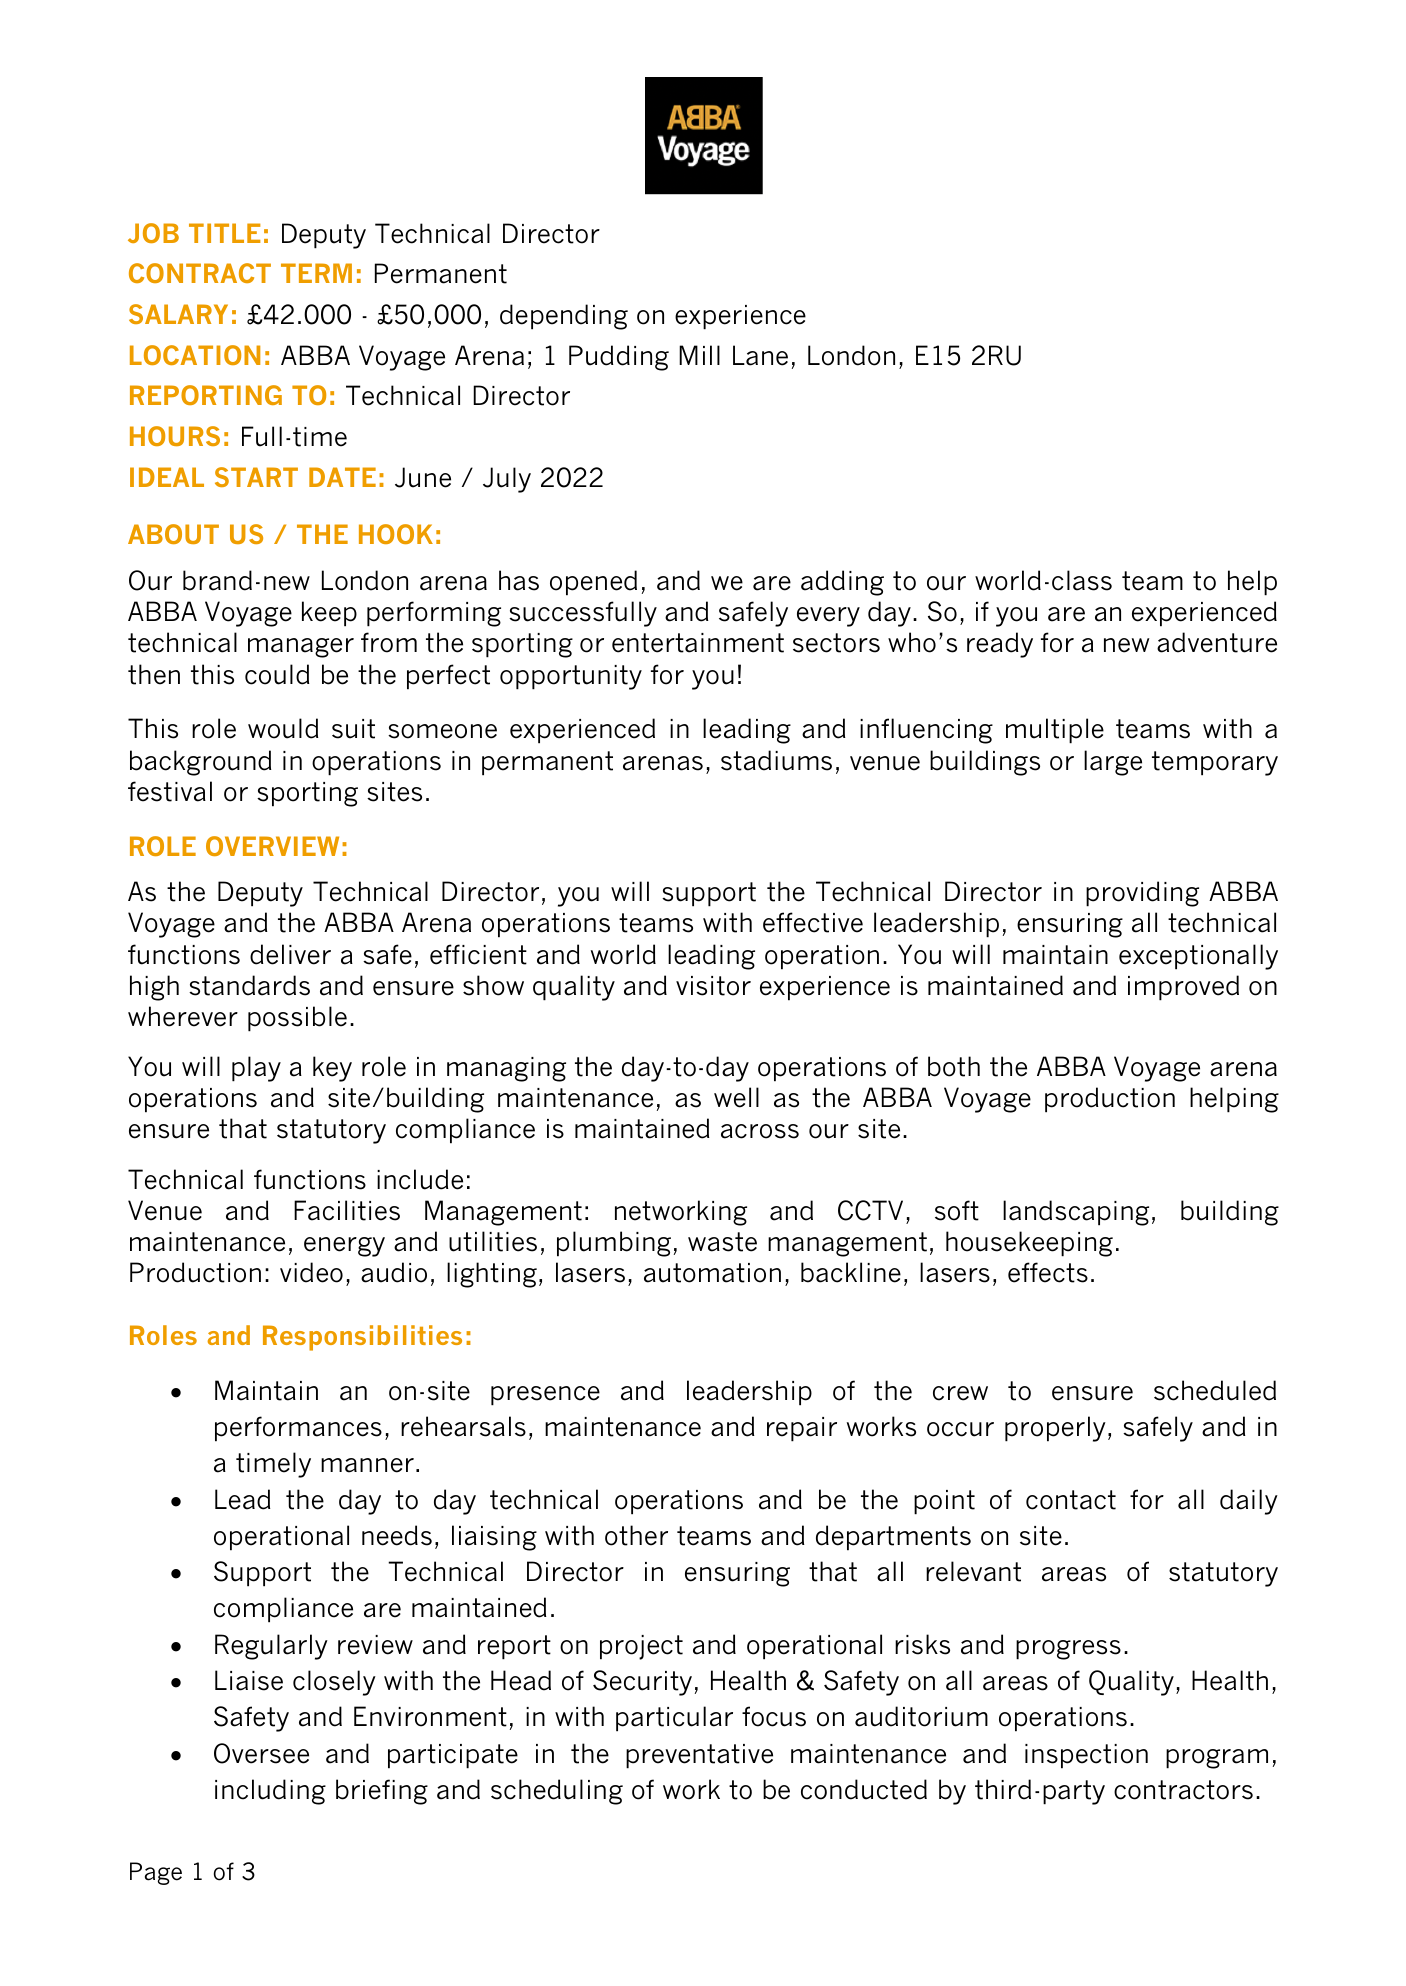 This image has width=1406, height=1986. Describe the element at coordinates (272, 846) in the image. I see `OVERVIEW` at that location.
